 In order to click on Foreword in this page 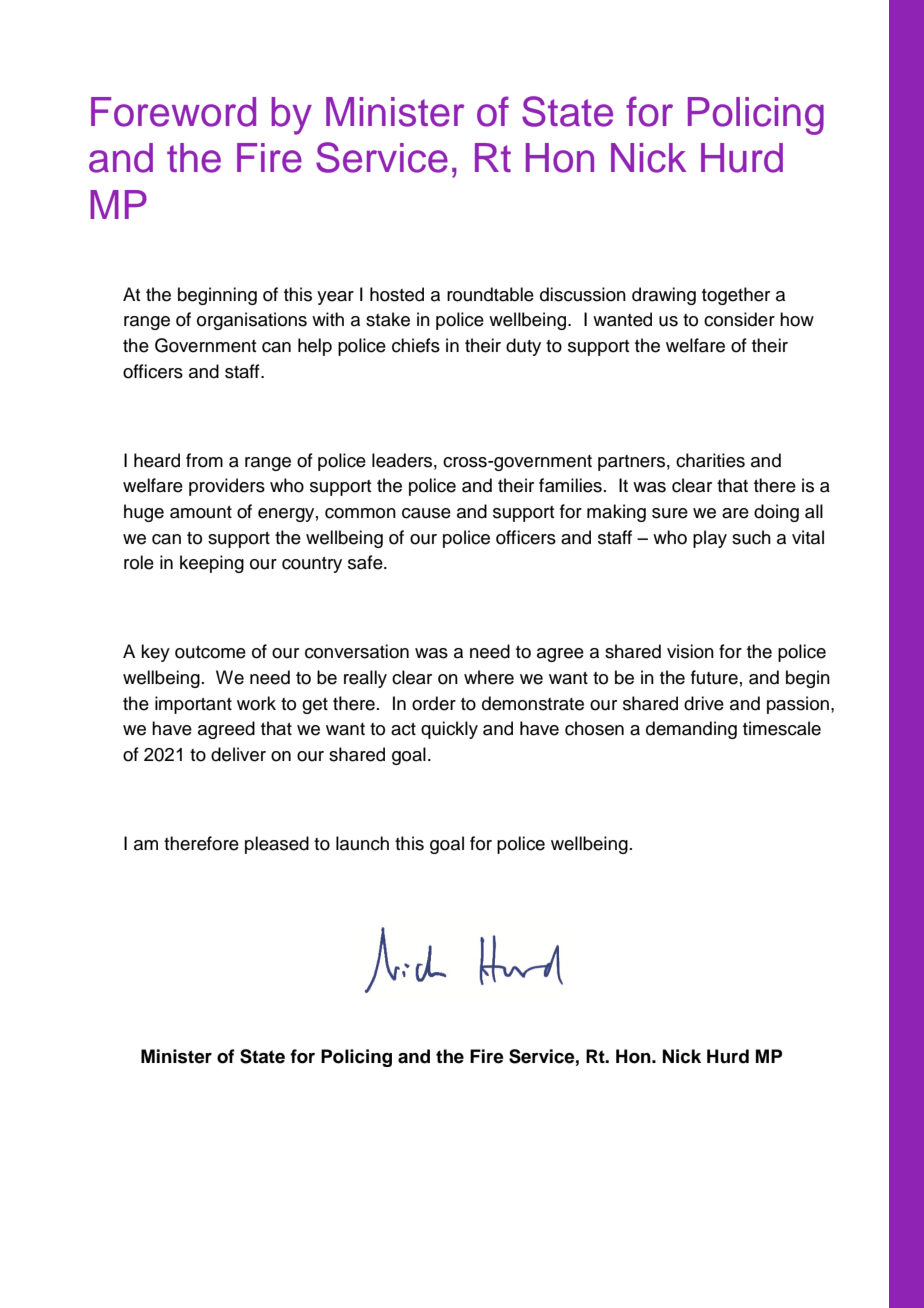, I will do `click(173, 112)`.
